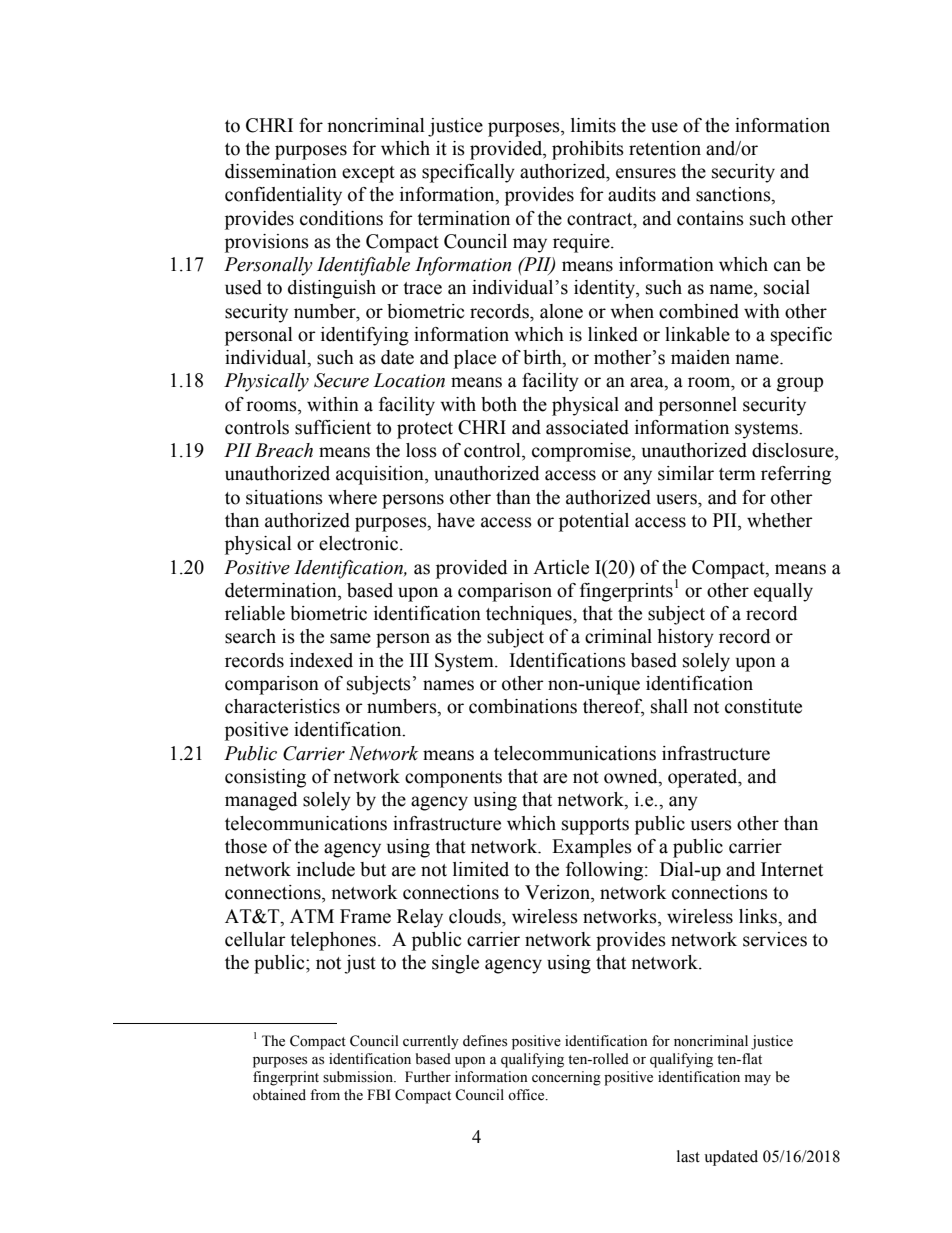  I want to click on components, so click(453, 779).
